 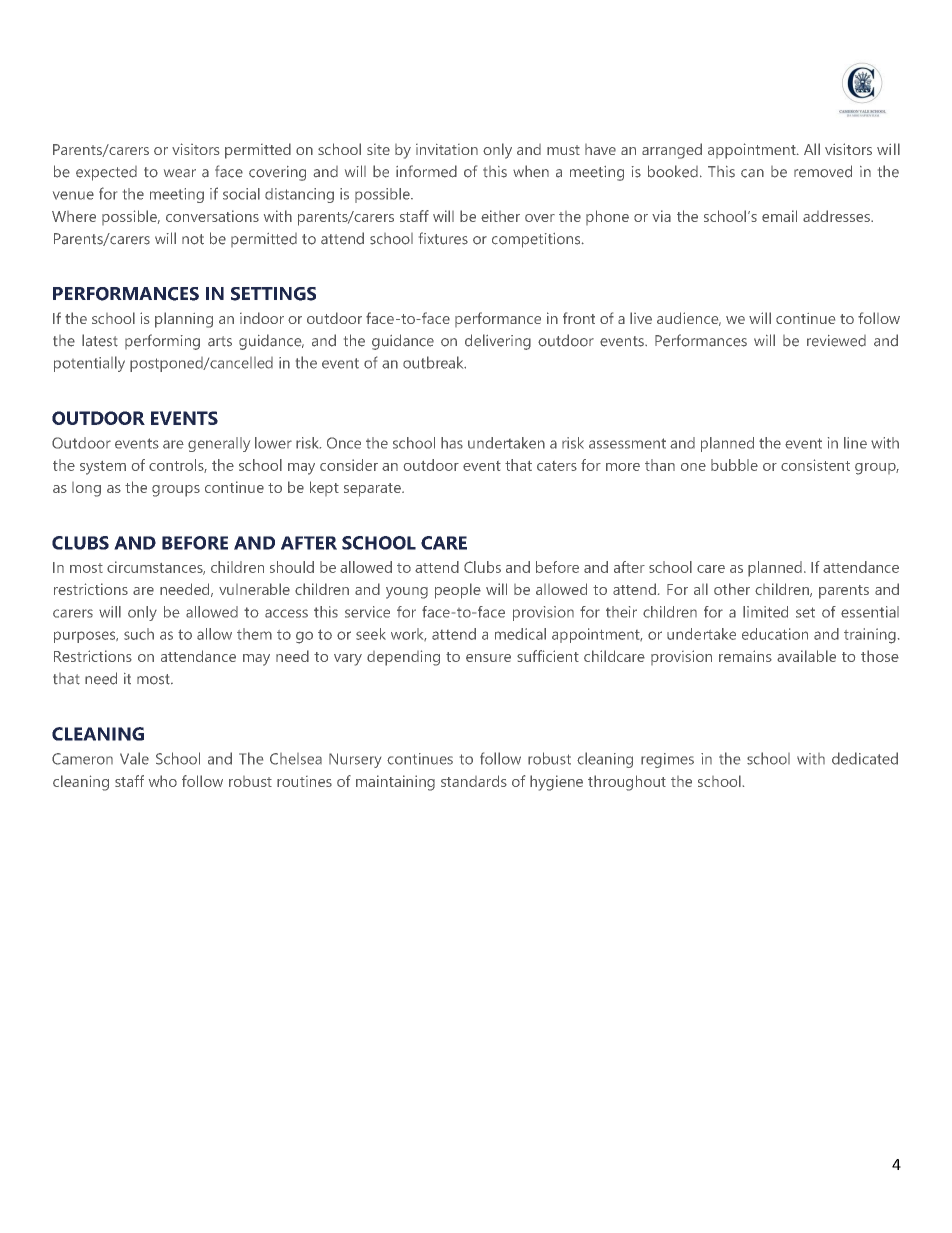 I want to click on informed, so click(x=426, y=171).
